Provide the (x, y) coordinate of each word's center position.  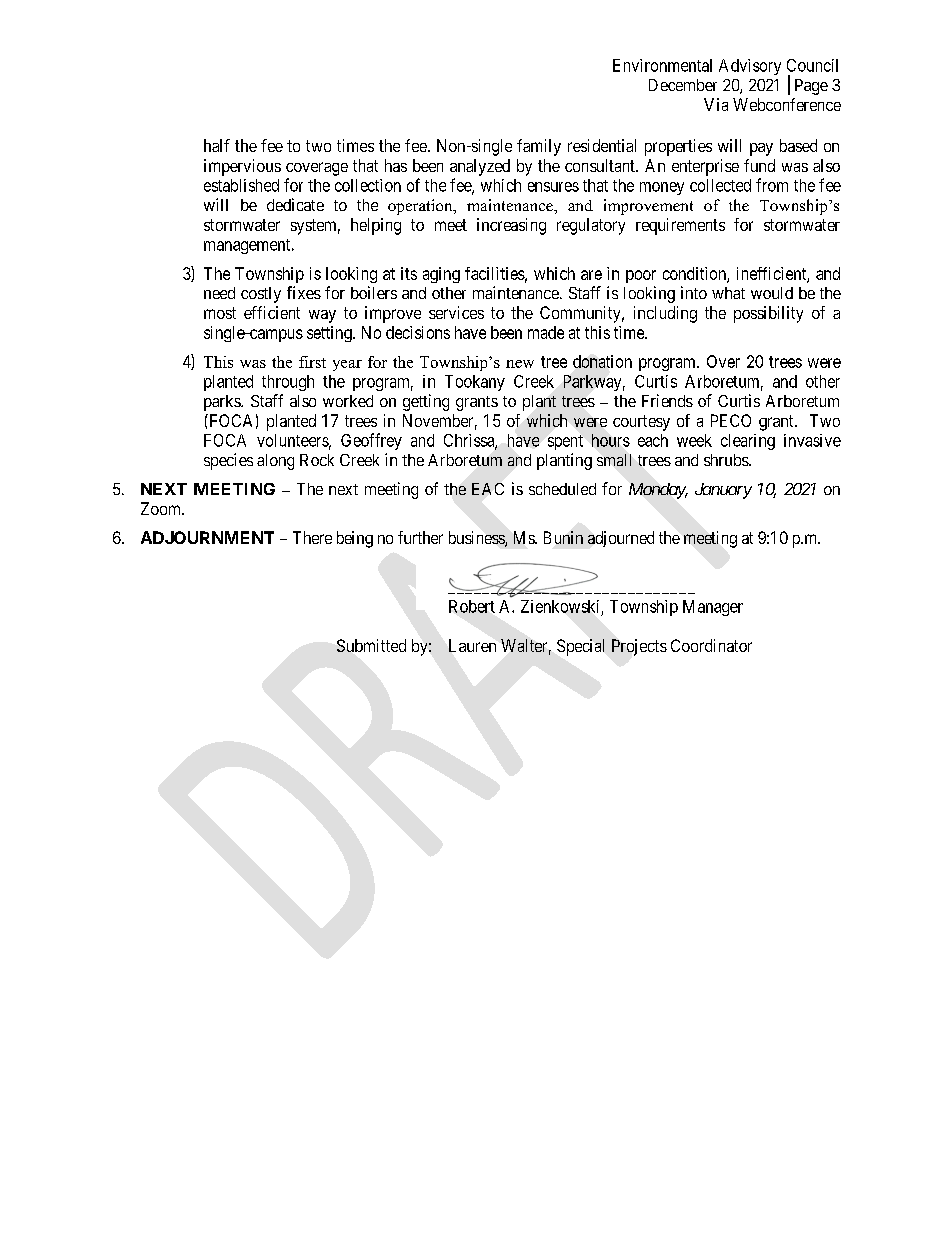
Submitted (371, 645)
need (219, 293)
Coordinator (711, 645)
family (539, 147)
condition (695, 274)
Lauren (472, 645)
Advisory (750, 67)
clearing (748, 442)
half (217, 145)
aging (441, 275)
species (228, 461)
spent (565, 442)
